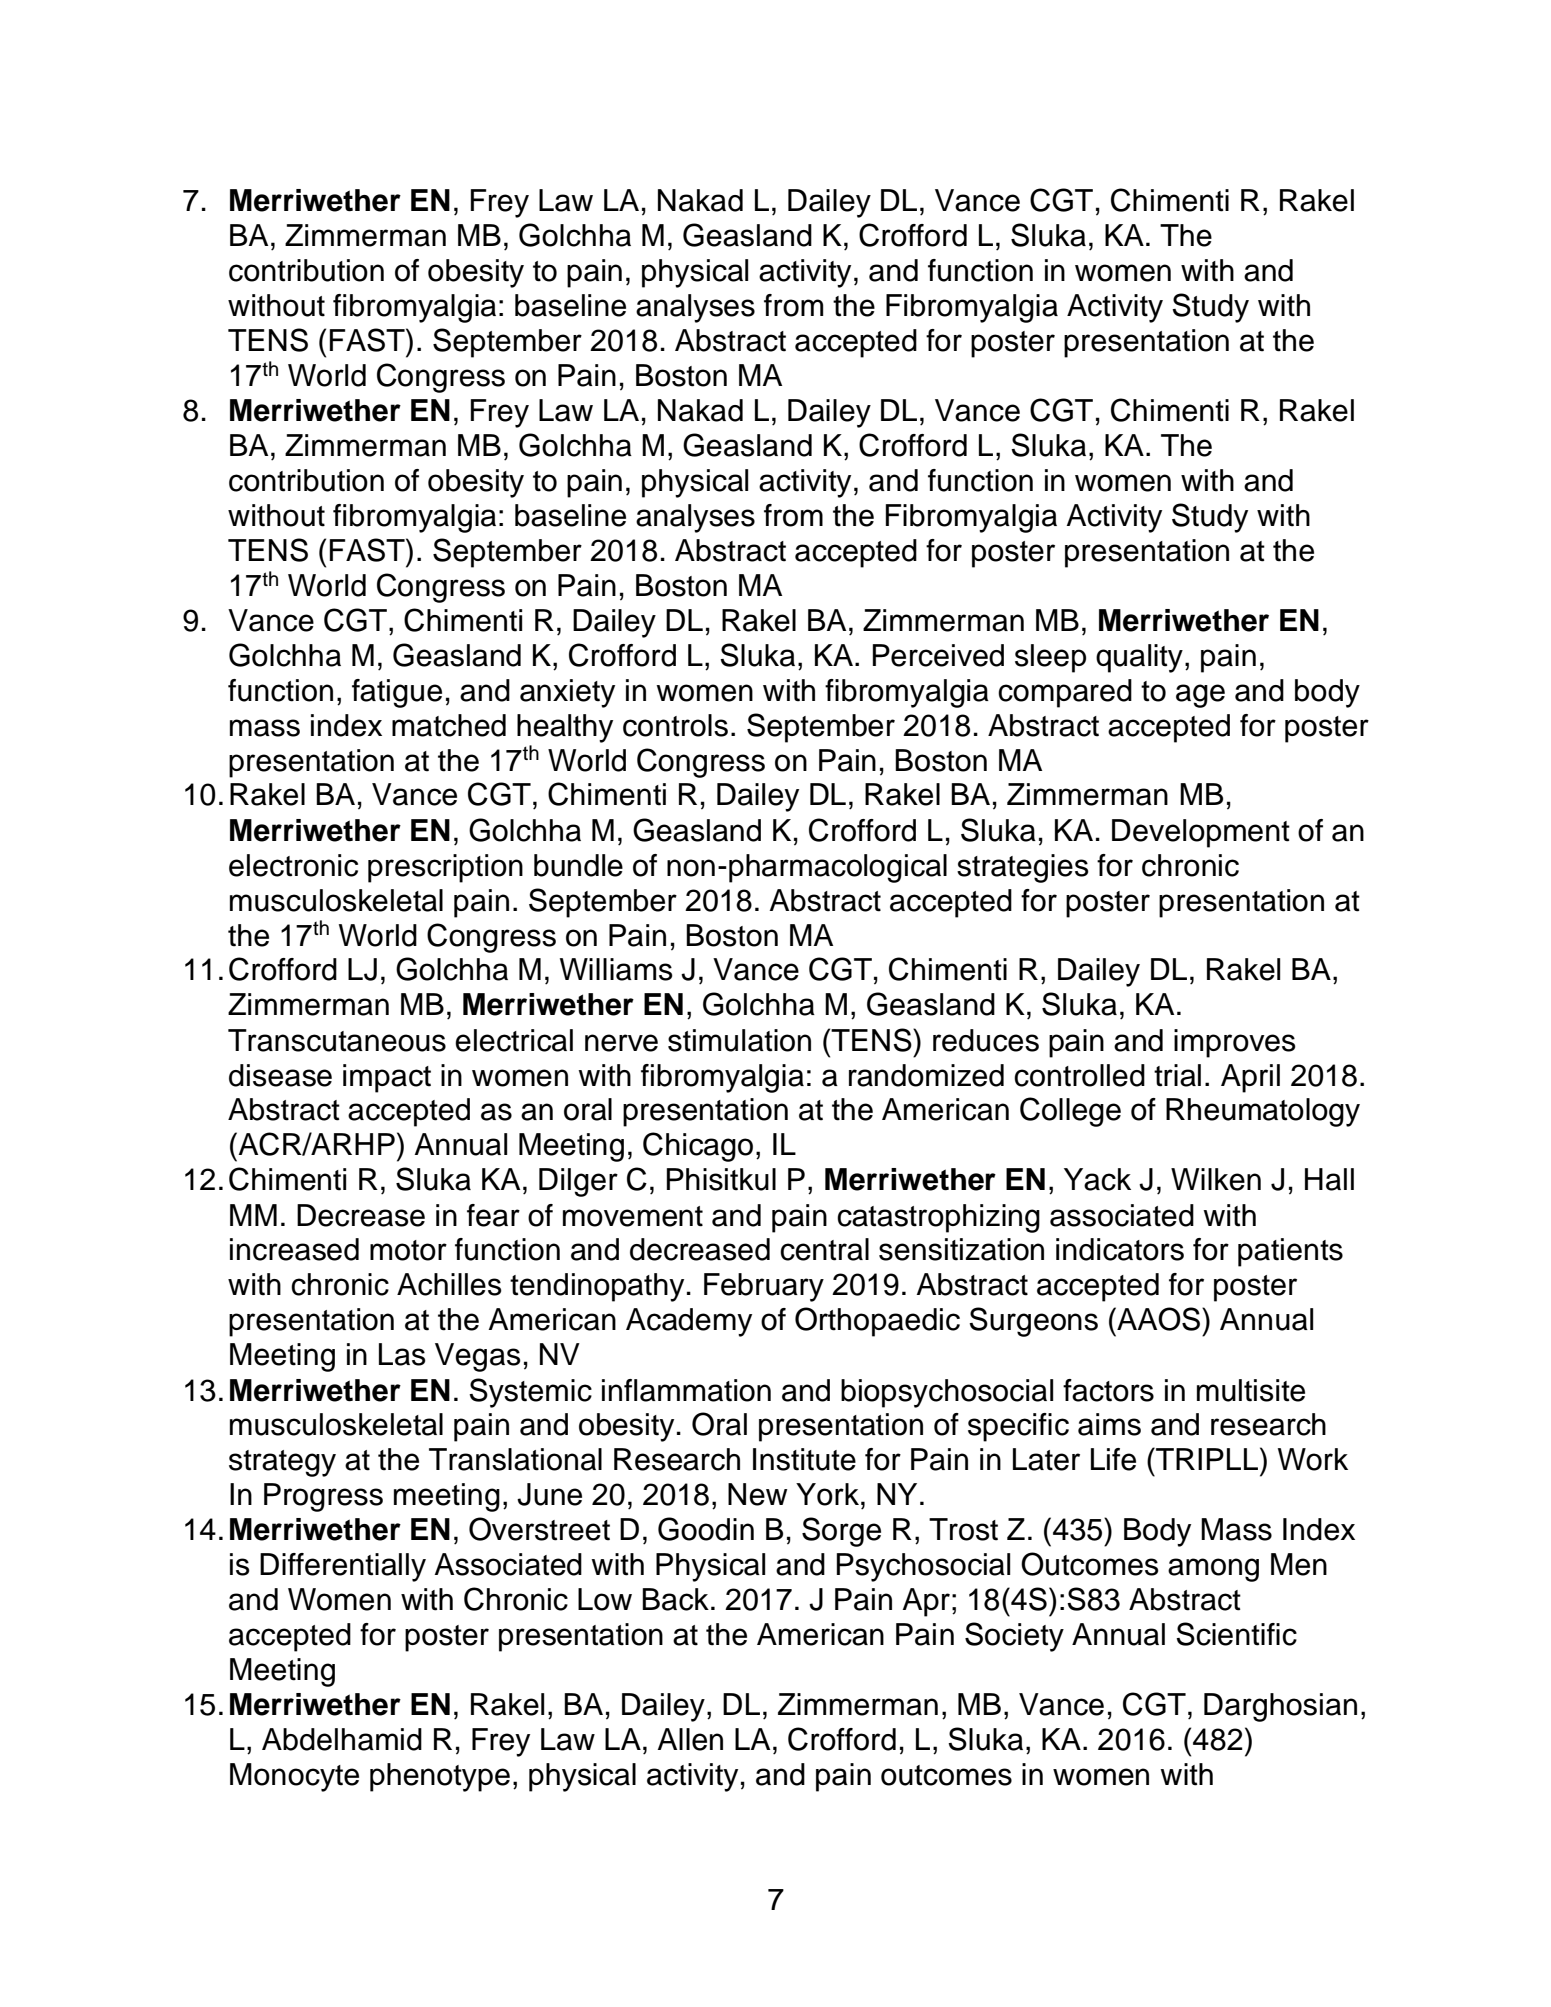  What do you see at coordinates (675, 725) in the document?
I see `controls` at bounding box center [675, 725].
